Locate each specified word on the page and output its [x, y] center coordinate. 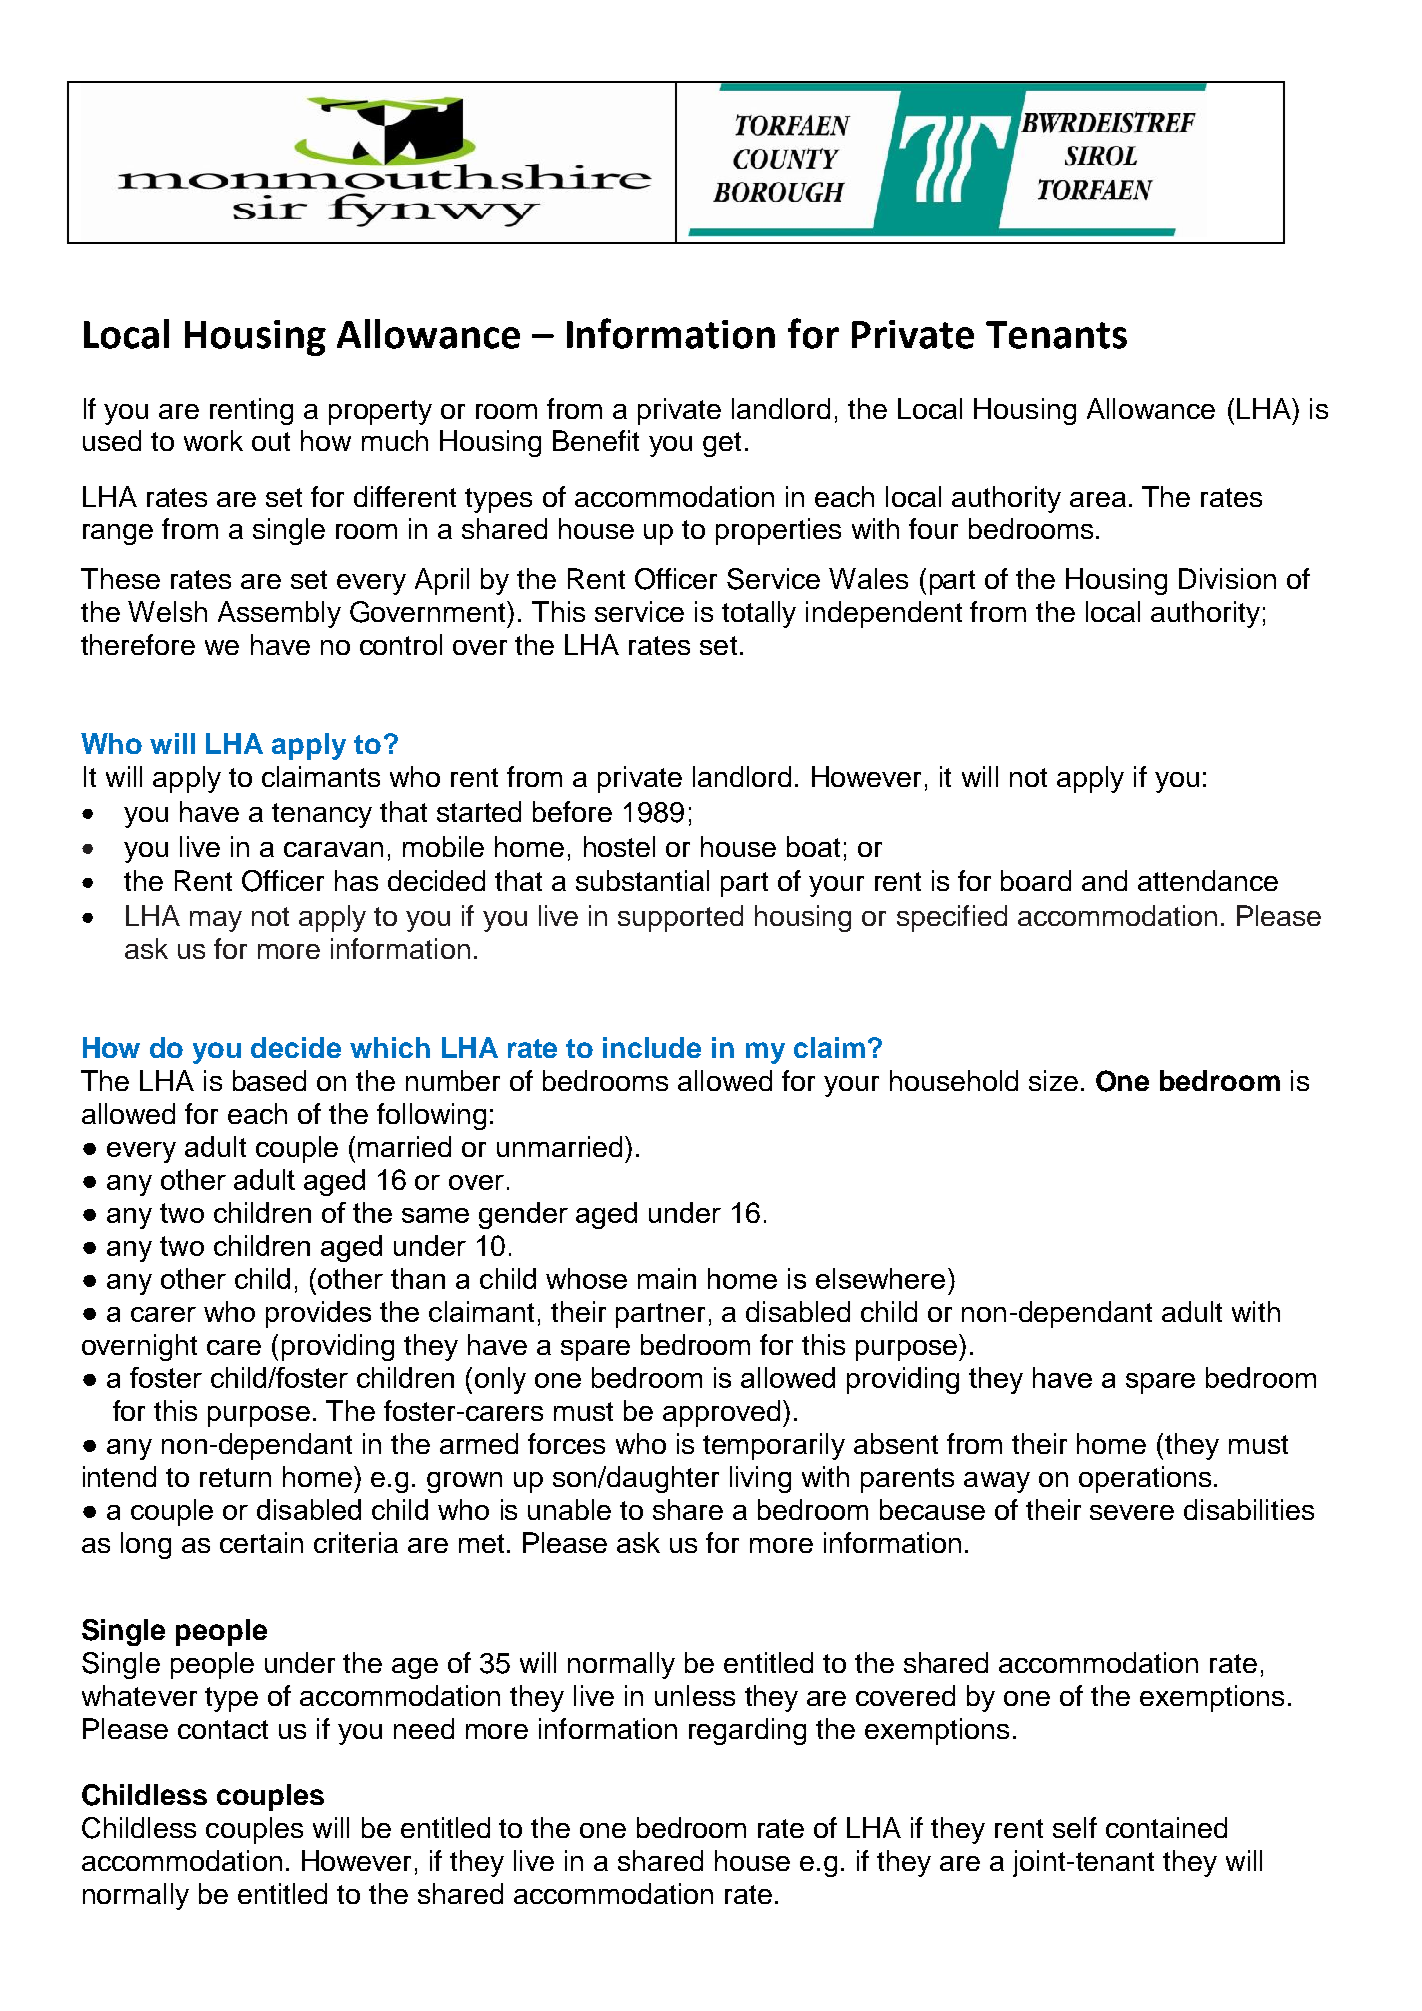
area [1098, 499]
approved [721, 1413]
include [652, 1047]
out [271, 441]
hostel [619, 846]
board [1036, 880]
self [1075, 1827]
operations [1145, 1479]
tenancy [322, 815]
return [235, 1477]
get [722, 444]
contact [223, 1729]
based [269, 1080]
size [1053, 1080]
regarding [747, 1731]
